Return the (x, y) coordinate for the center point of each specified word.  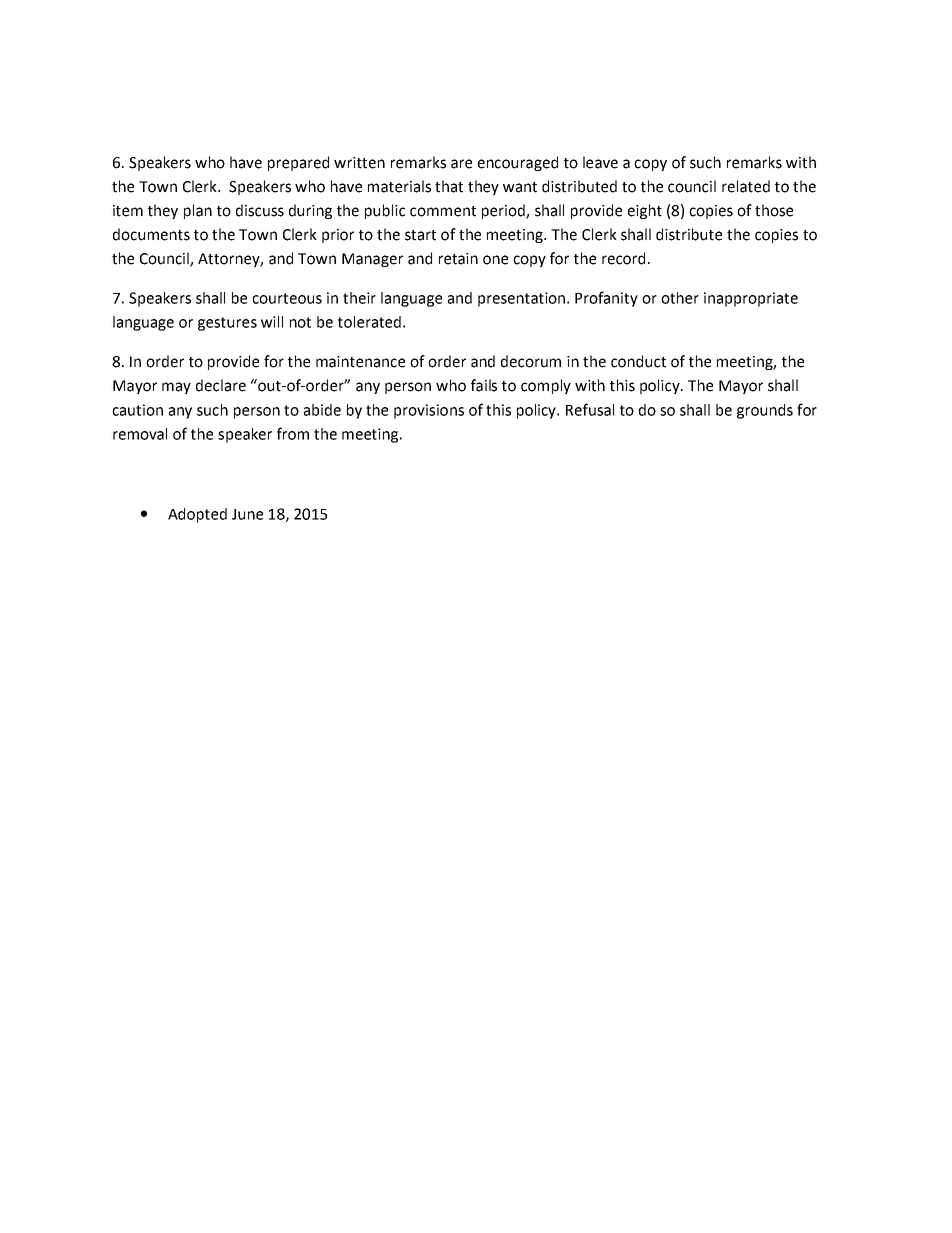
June (247, 514)
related (746, 186)
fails (484, 385)
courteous (287, 298)
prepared (298, 163)
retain (458, 259)
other (680, 298)
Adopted (197, 515)
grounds (765, 411)
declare (221, 385)
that (449, 186)
